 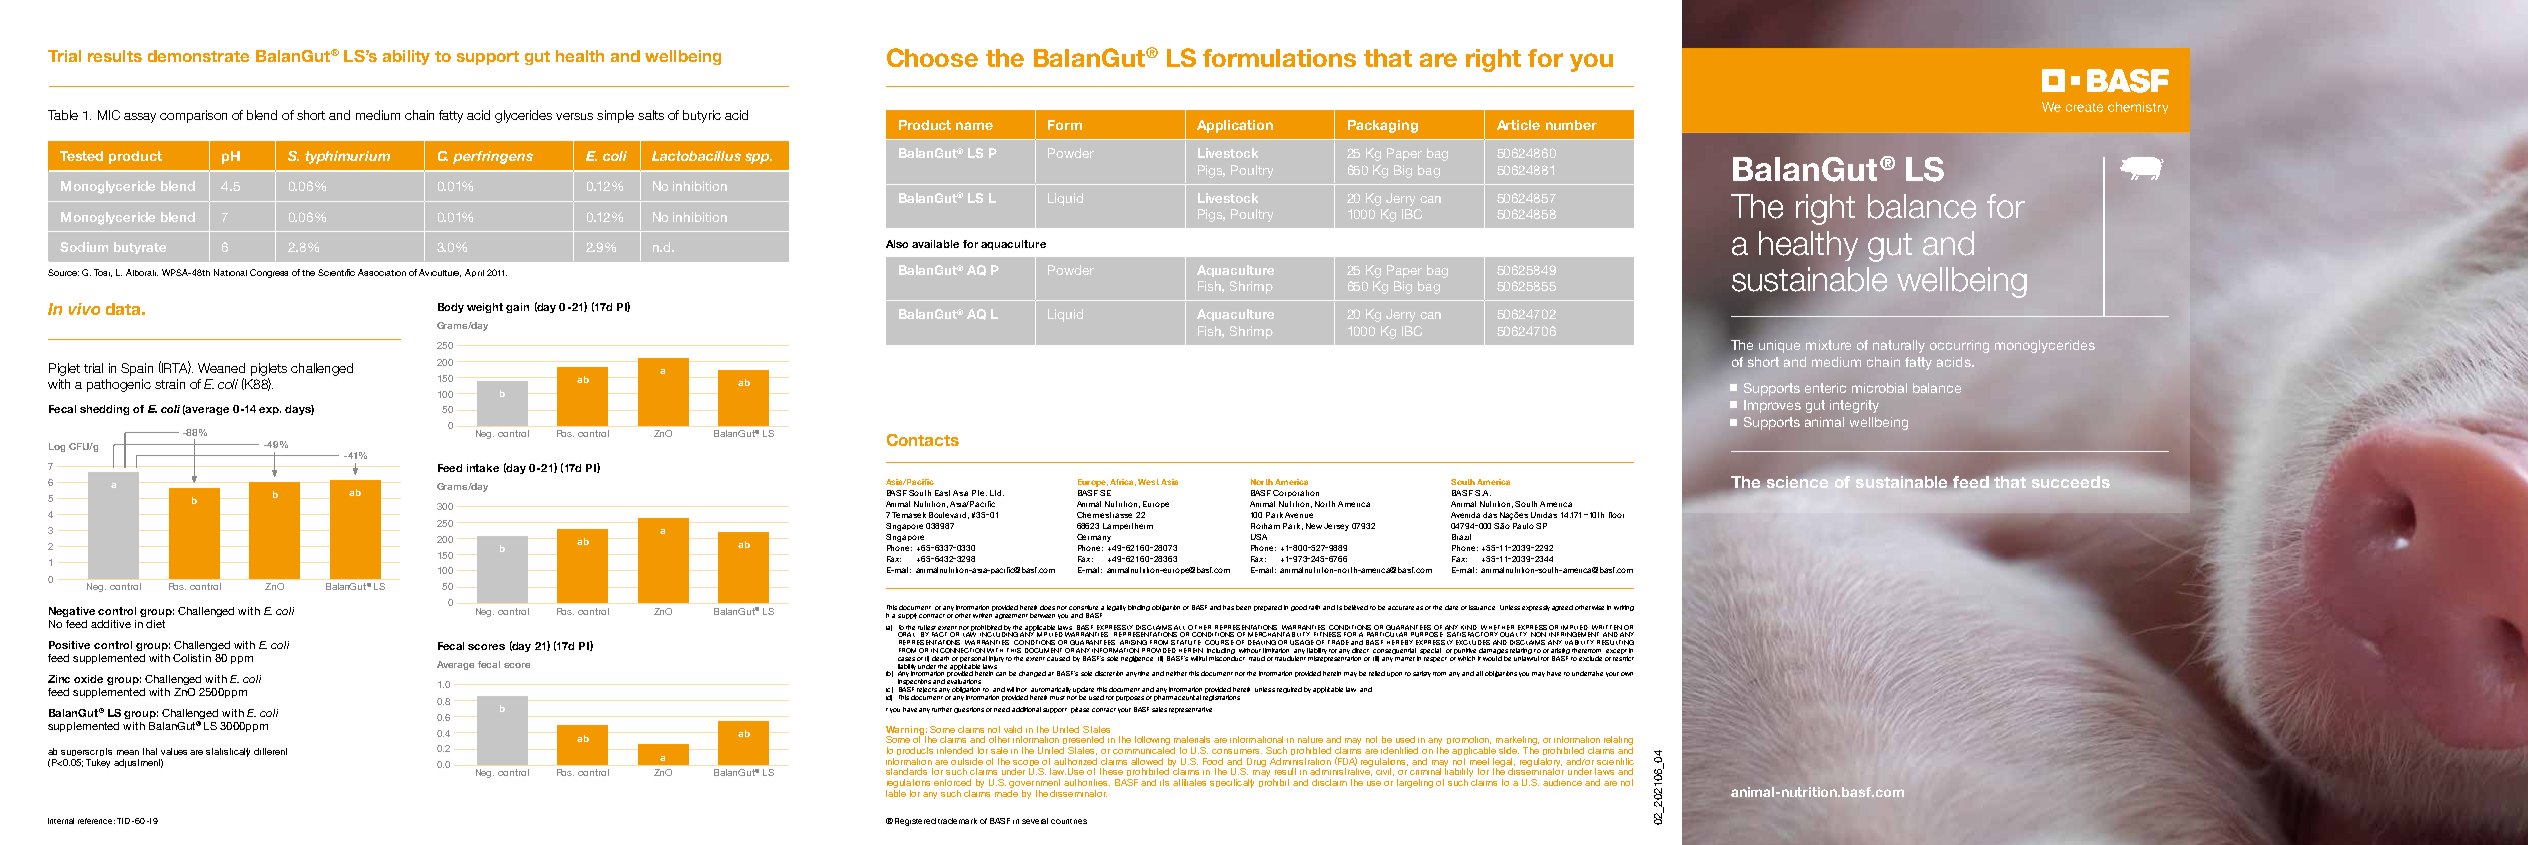 What do you see at coordinates (96, 821) in the screenshot?
I see `reference` at bounding box center [96, 821].
